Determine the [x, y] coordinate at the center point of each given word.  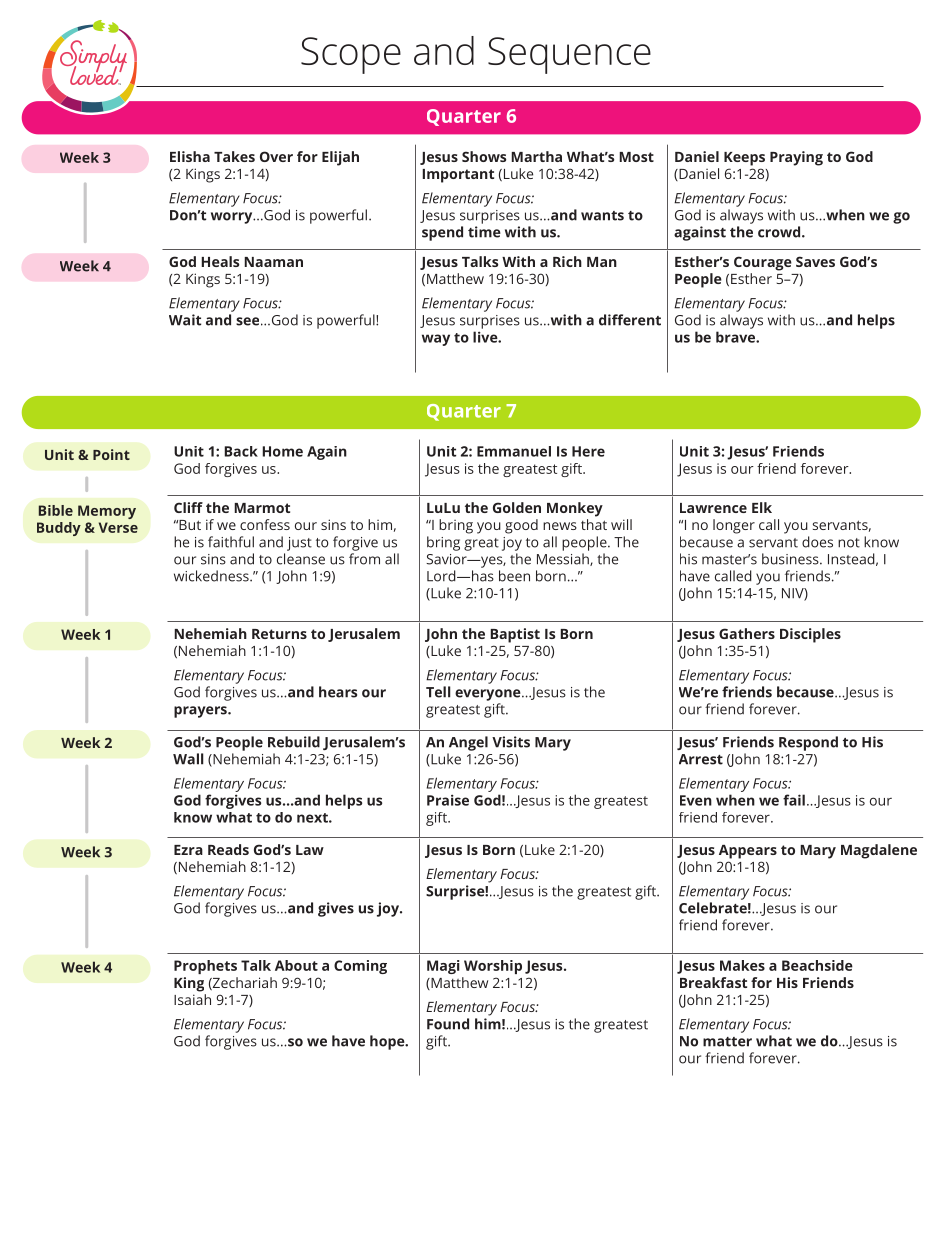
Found [448, 1024]
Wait [185, 320]
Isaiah [192, 999]
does [817, 542]
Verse [118, 527]
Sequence [569, 55]
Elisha [190, 156]
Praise [448, 800]
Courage [763, 263]
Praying [796, 158]
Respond [808, 743]
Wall [188, 759]
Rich [567, 261]
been [514, 576]
